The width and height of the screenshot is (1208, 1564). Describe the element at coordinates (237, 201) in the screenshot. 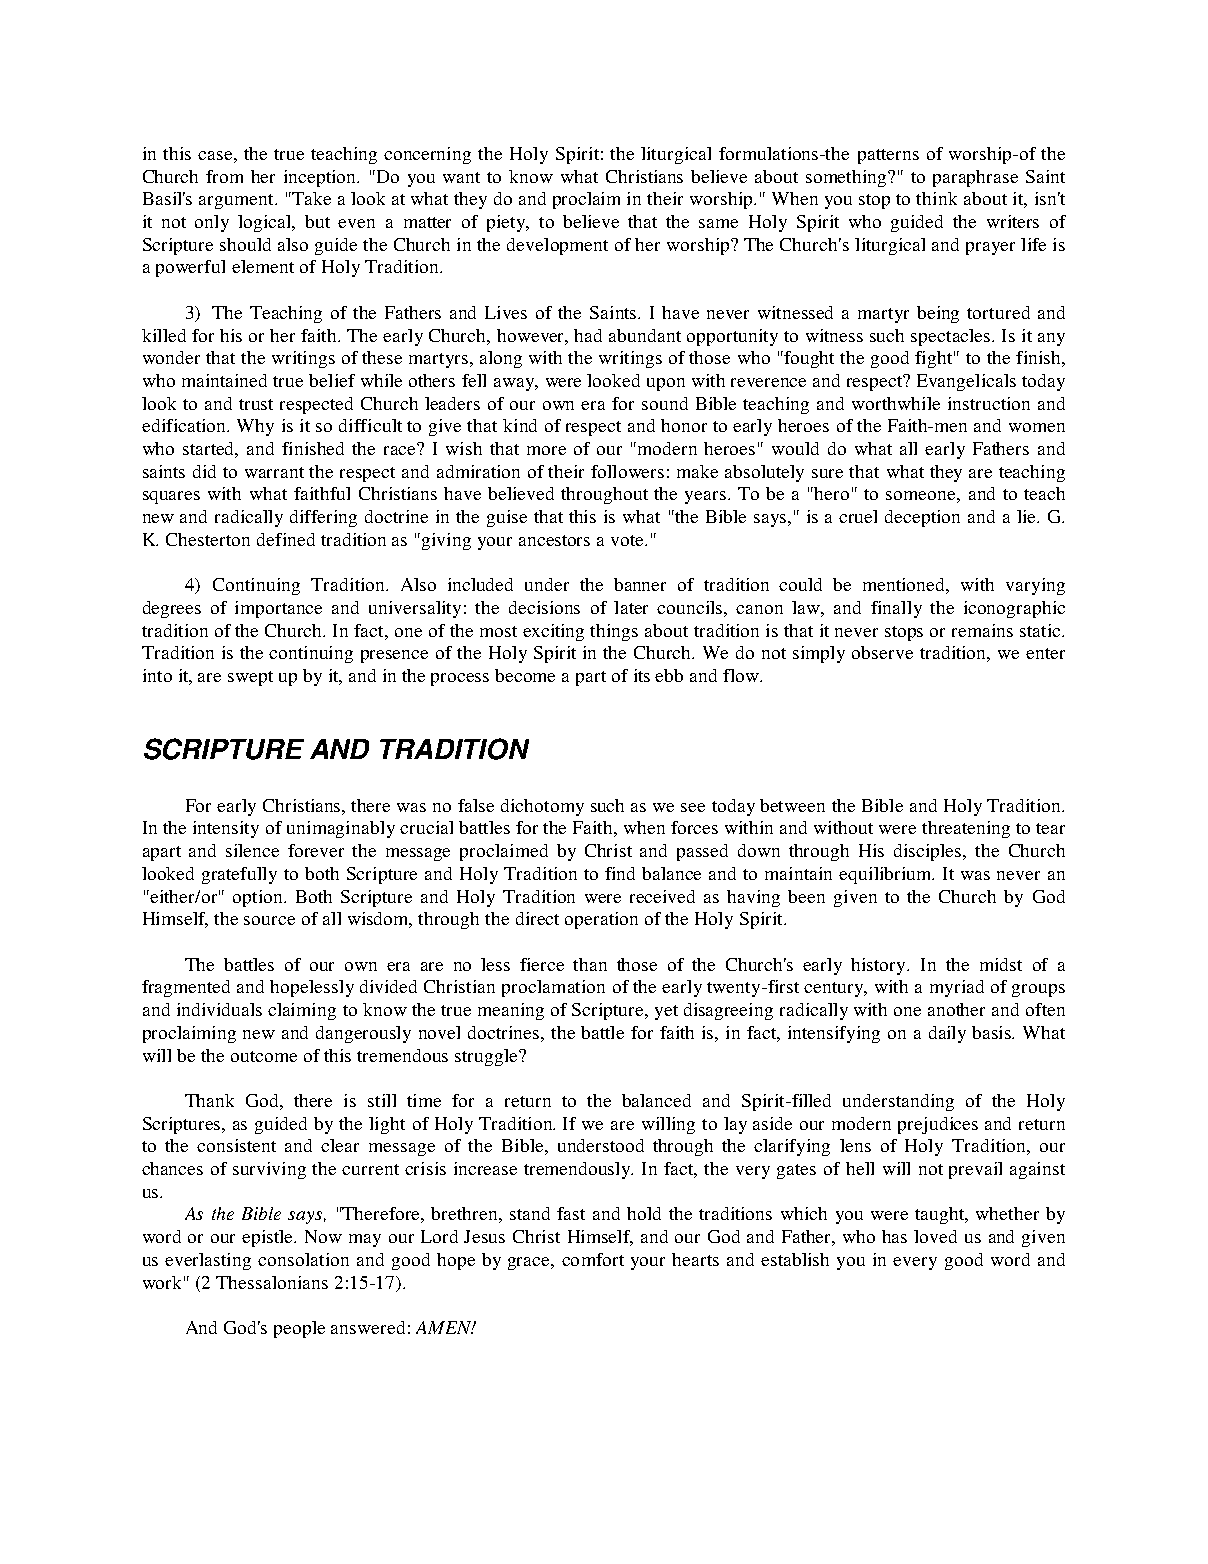

I see `argument` at that location.
